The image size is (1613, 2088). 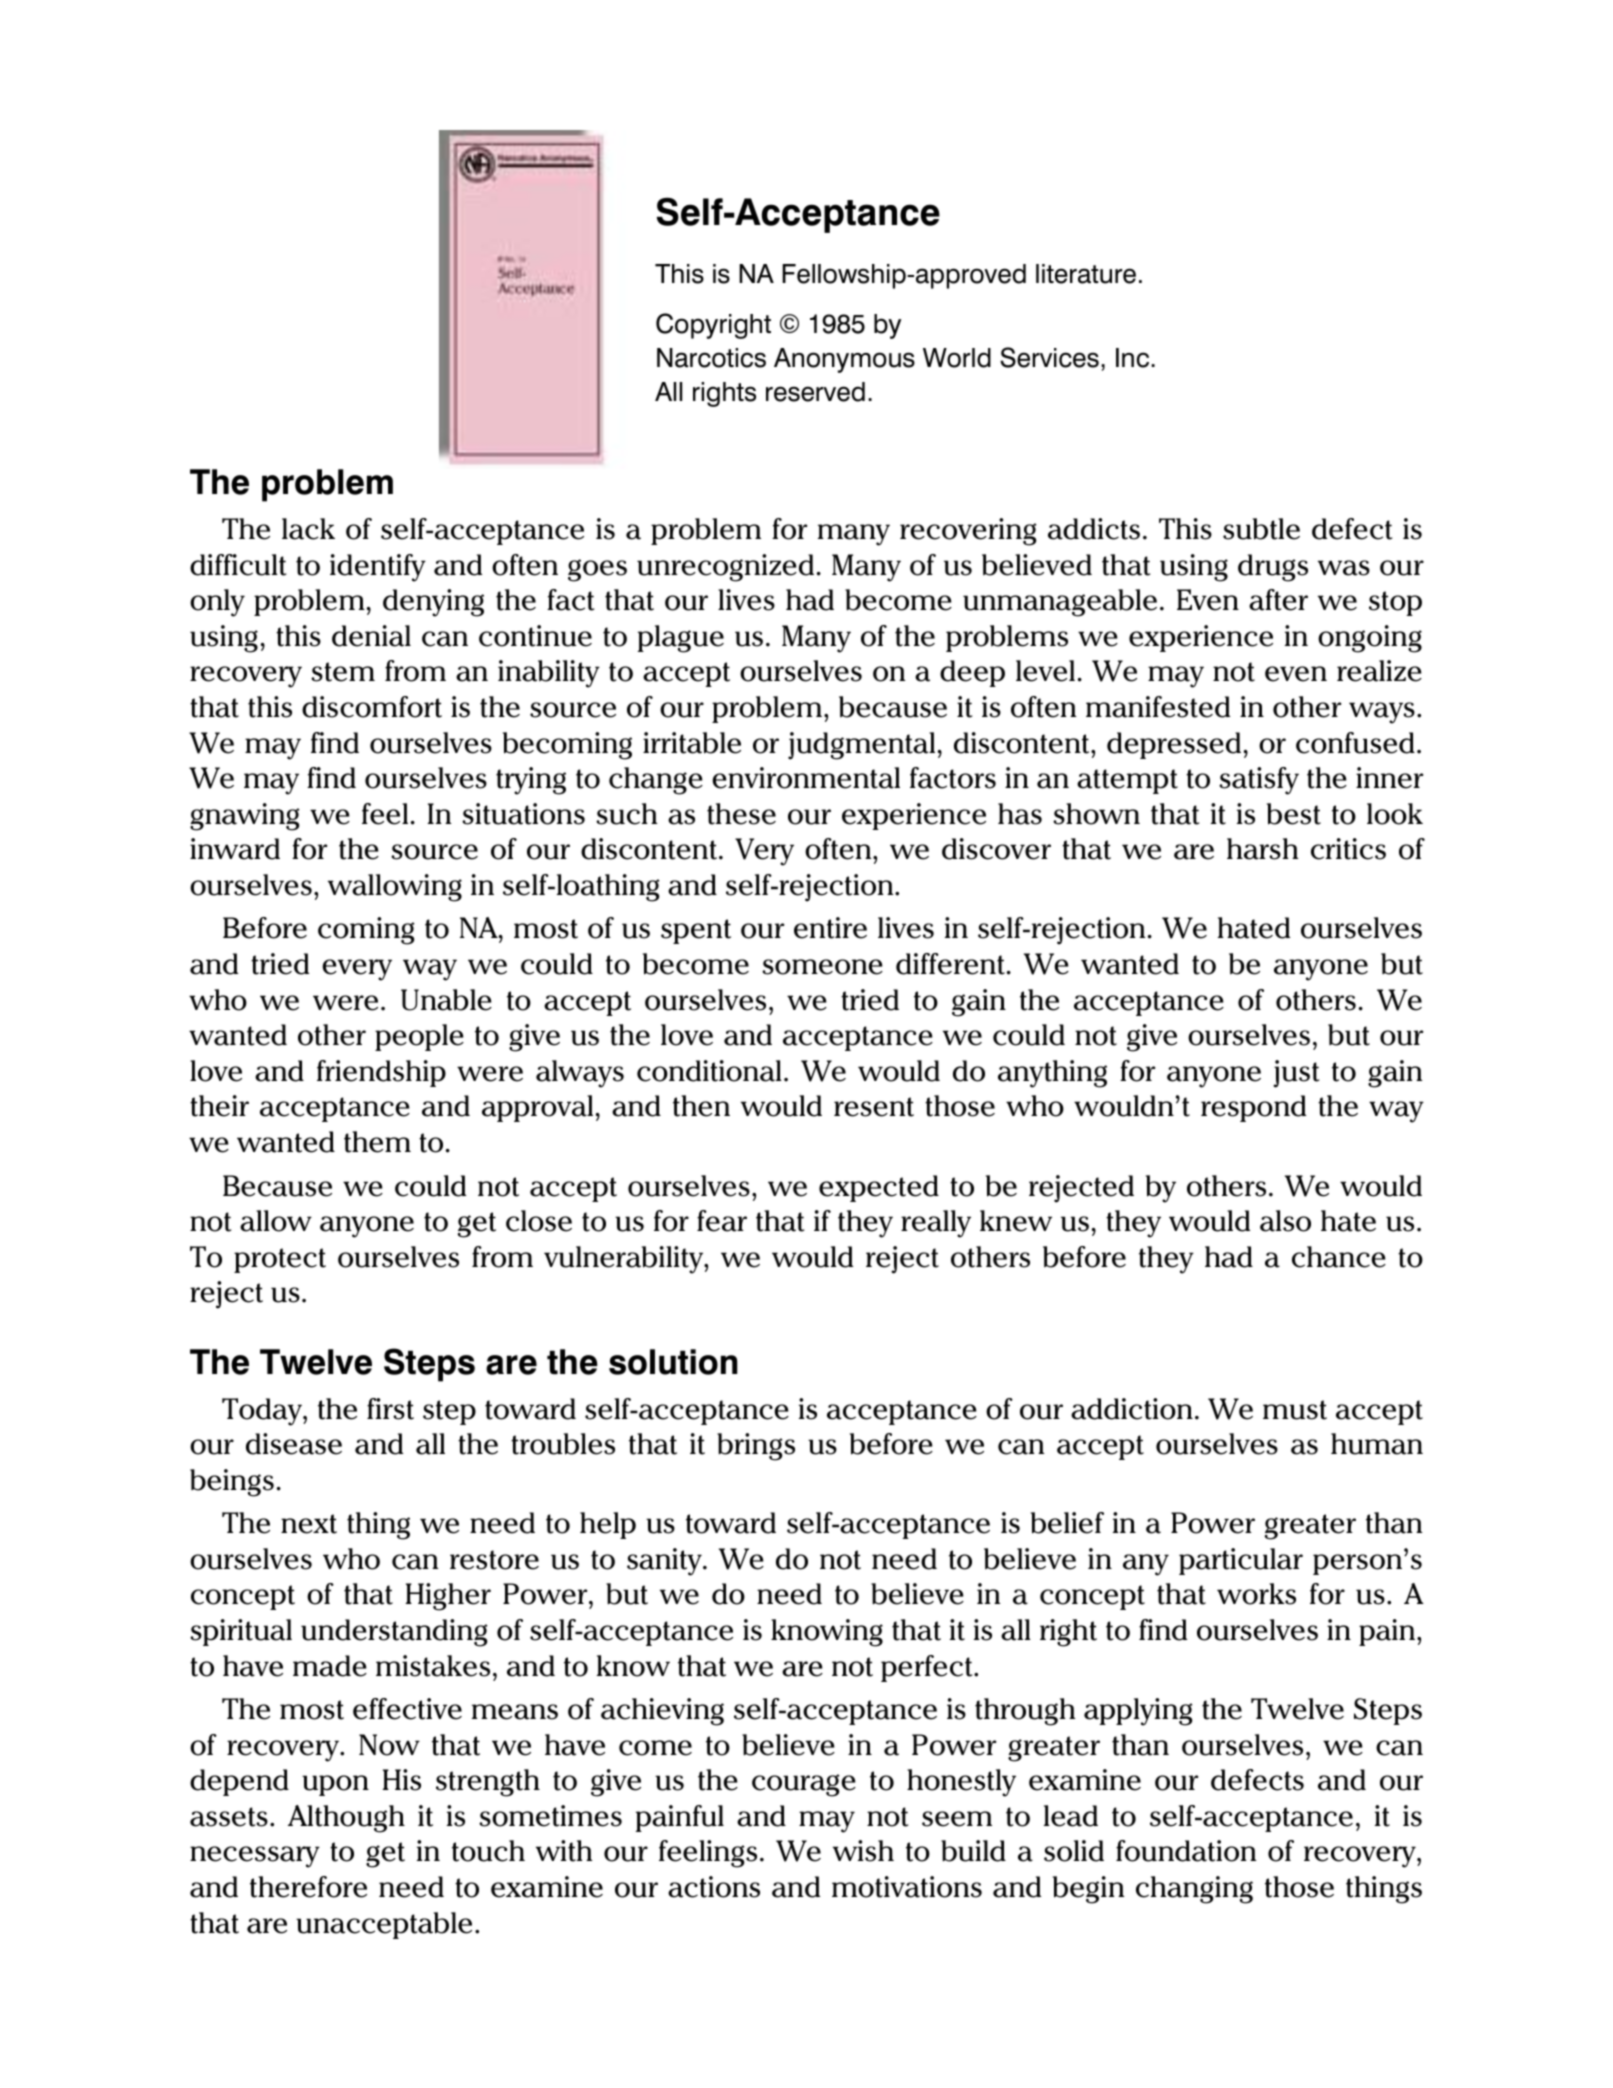 What do you see at coordinates (722, 1221) in the document?
I see `fear` at bounding box center [722, 1221].
